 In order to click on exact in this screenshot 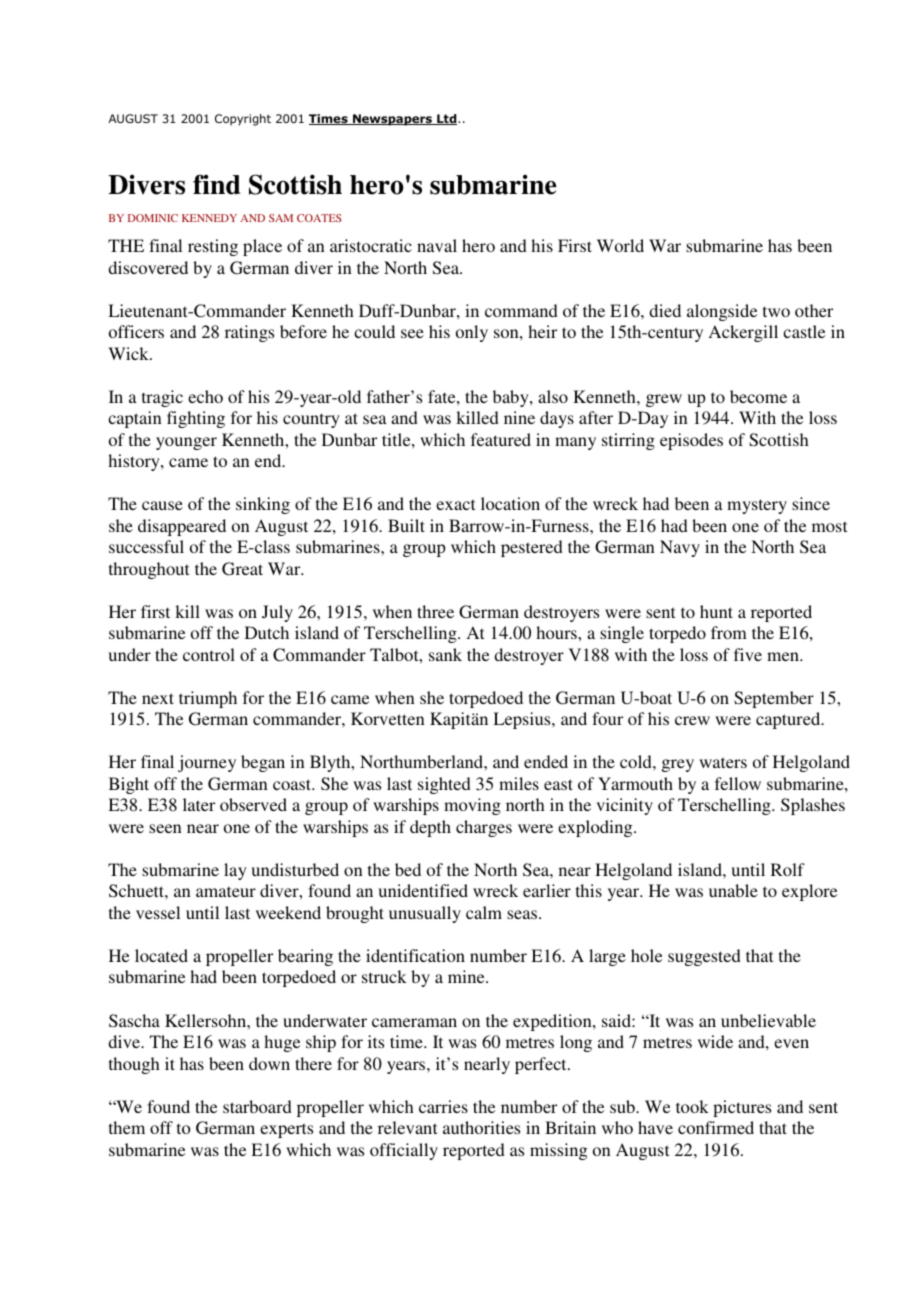, I will do `click(455, 504)`.
